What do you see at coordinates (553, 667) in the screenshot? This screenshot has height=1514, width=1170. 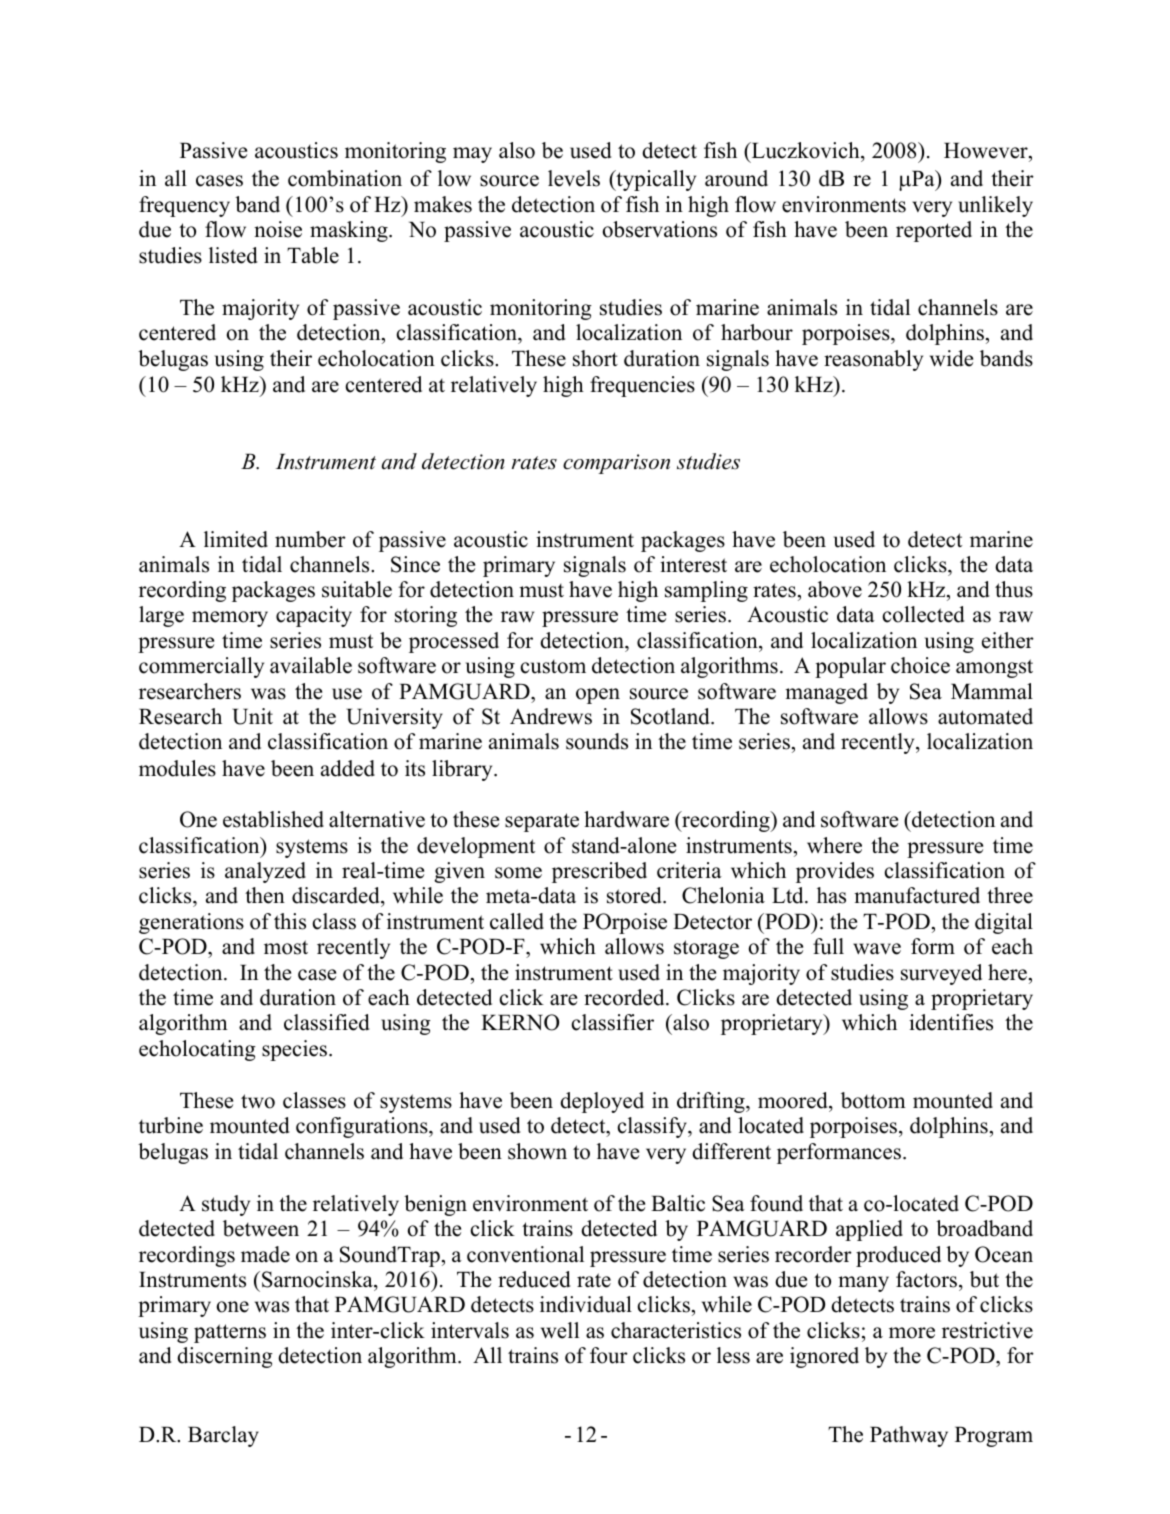 I see `custom` at bounding box center [553, 667].
